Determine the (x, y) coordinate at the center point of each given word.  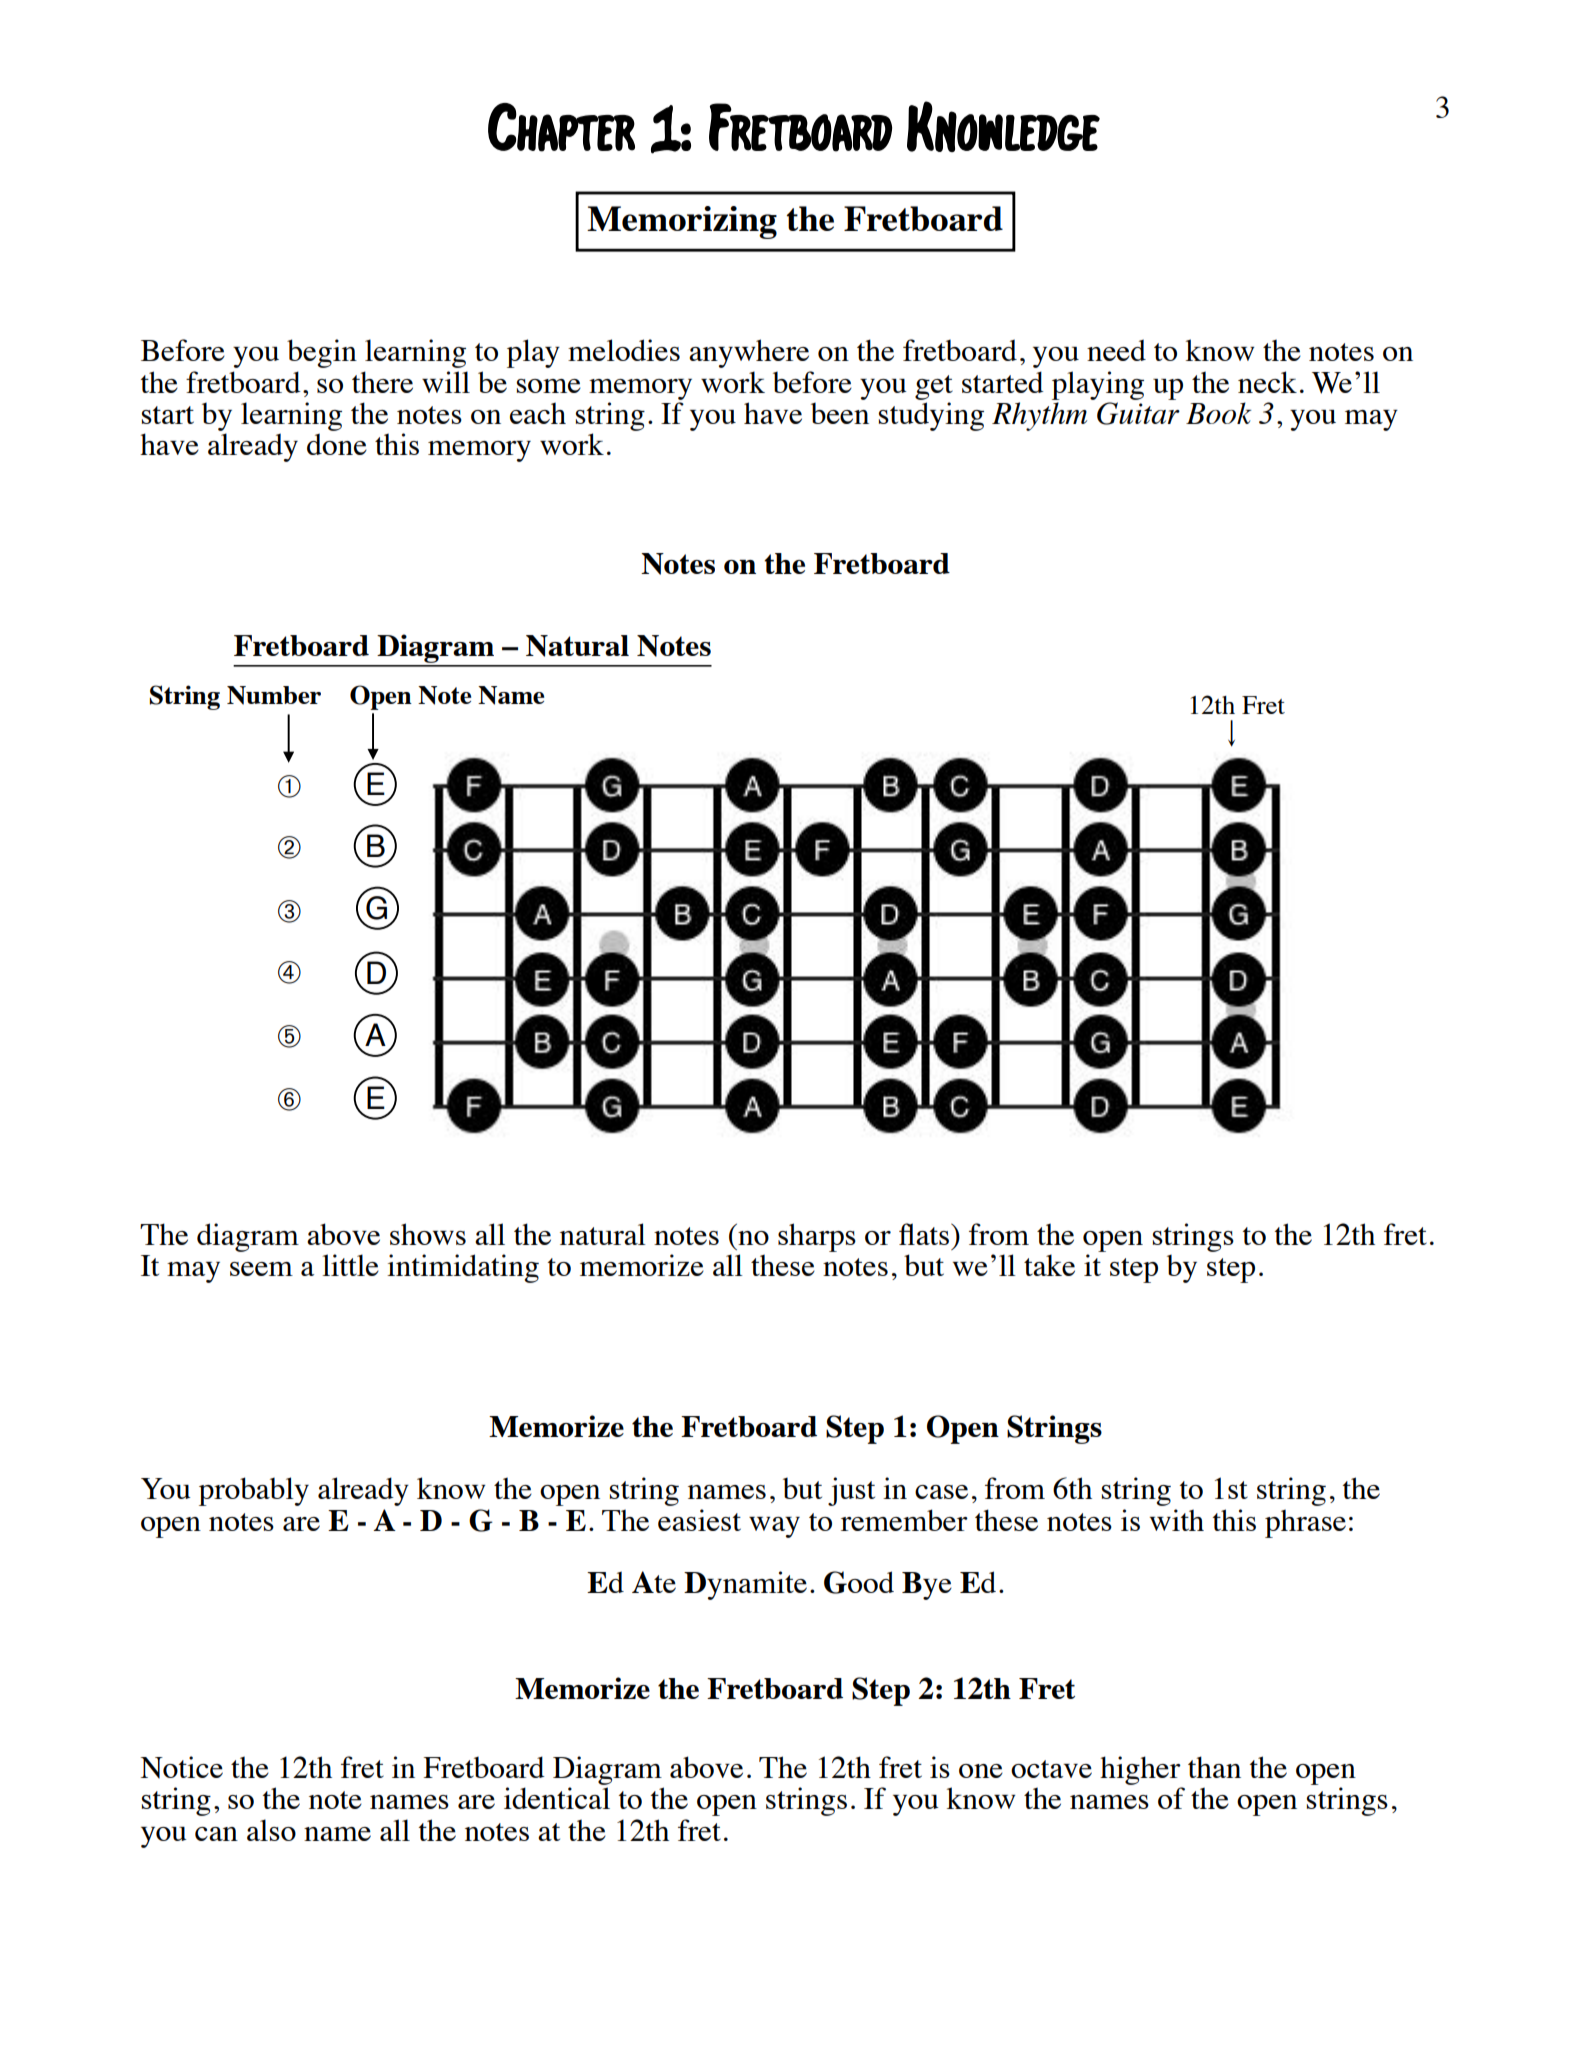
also (271, 1830)
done (337, 444)
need (1116, 350)
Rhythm (1039, 416)
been (840, 413)
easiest (699, 1520)
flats (925, 1234)
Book (1218, 413)
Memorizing (682, 222)
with (1177, 1520)
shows (428, 1234)
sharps (817, 1237)
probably (254, 1491)
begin (322, 353)
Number (274, 695)
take (1049, 1265)
